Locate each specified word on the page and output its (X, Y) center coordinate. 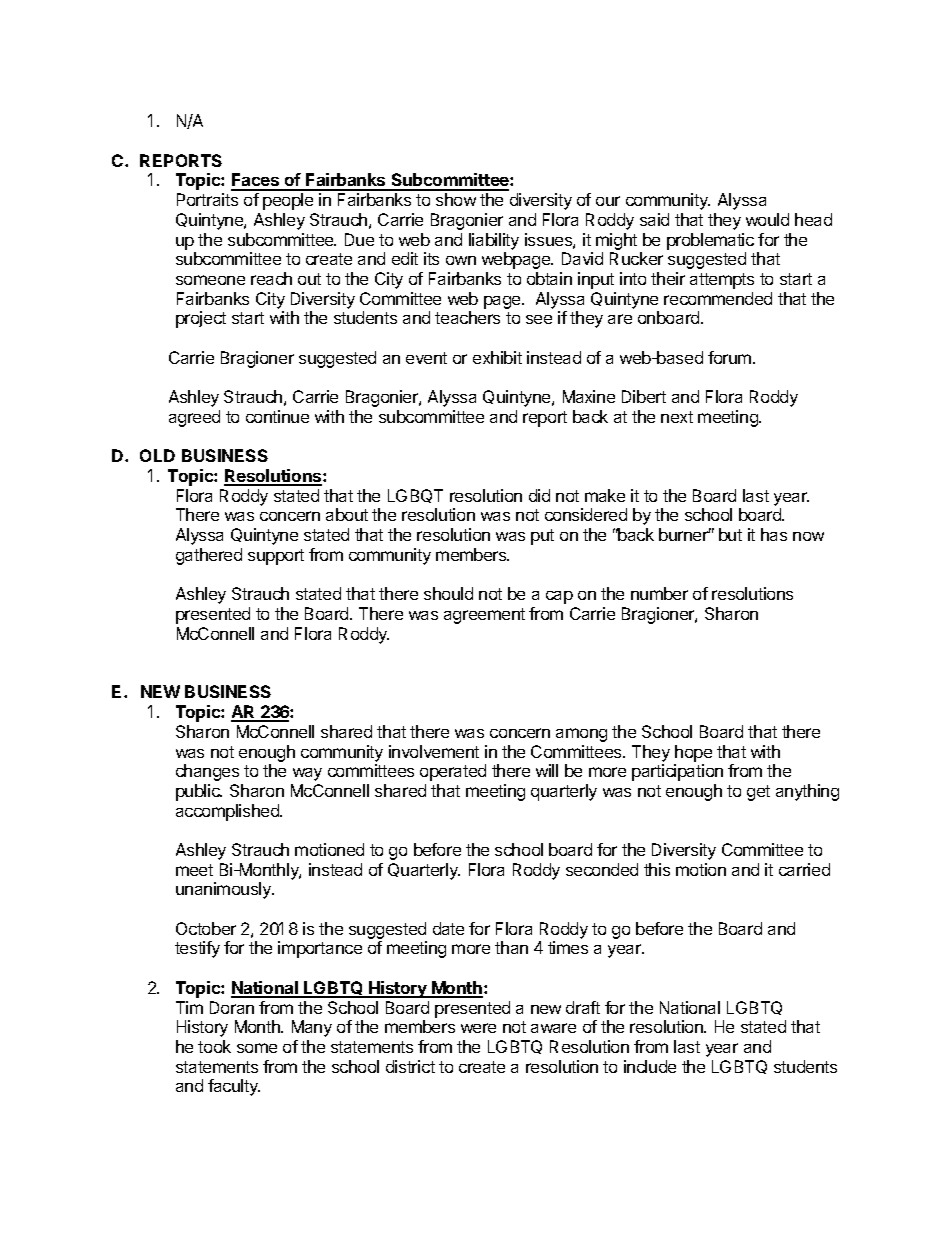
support (276, 557)
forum (729, 357)
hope (693, 753)
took (214, 1046)
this (657, 869)
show (456, 199)
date (448, 928)
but (730, 534)
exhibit (497, 357)
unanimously (224, 890)
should (448, 593)
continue (277, 416)
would (767, 219)
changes (207, 772)
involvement (434, 751)
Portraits (207, 199)
